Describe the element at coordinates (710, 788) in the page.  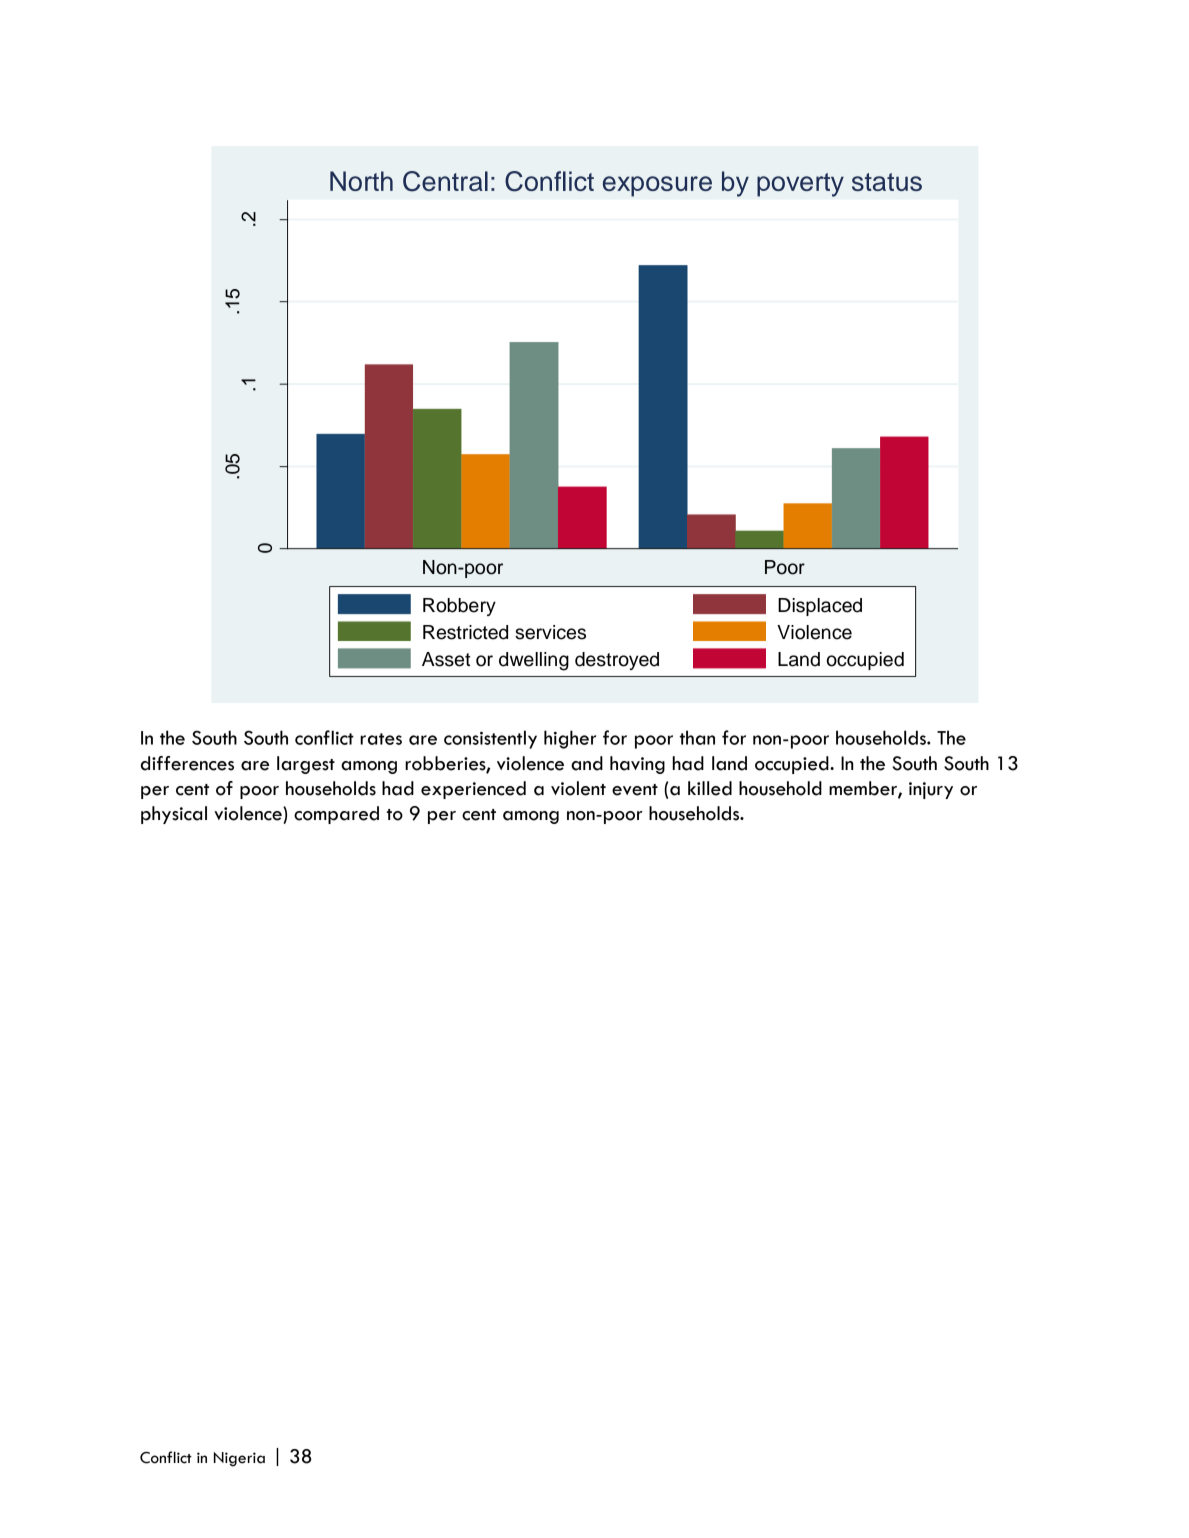
I see `killed` at that location.
